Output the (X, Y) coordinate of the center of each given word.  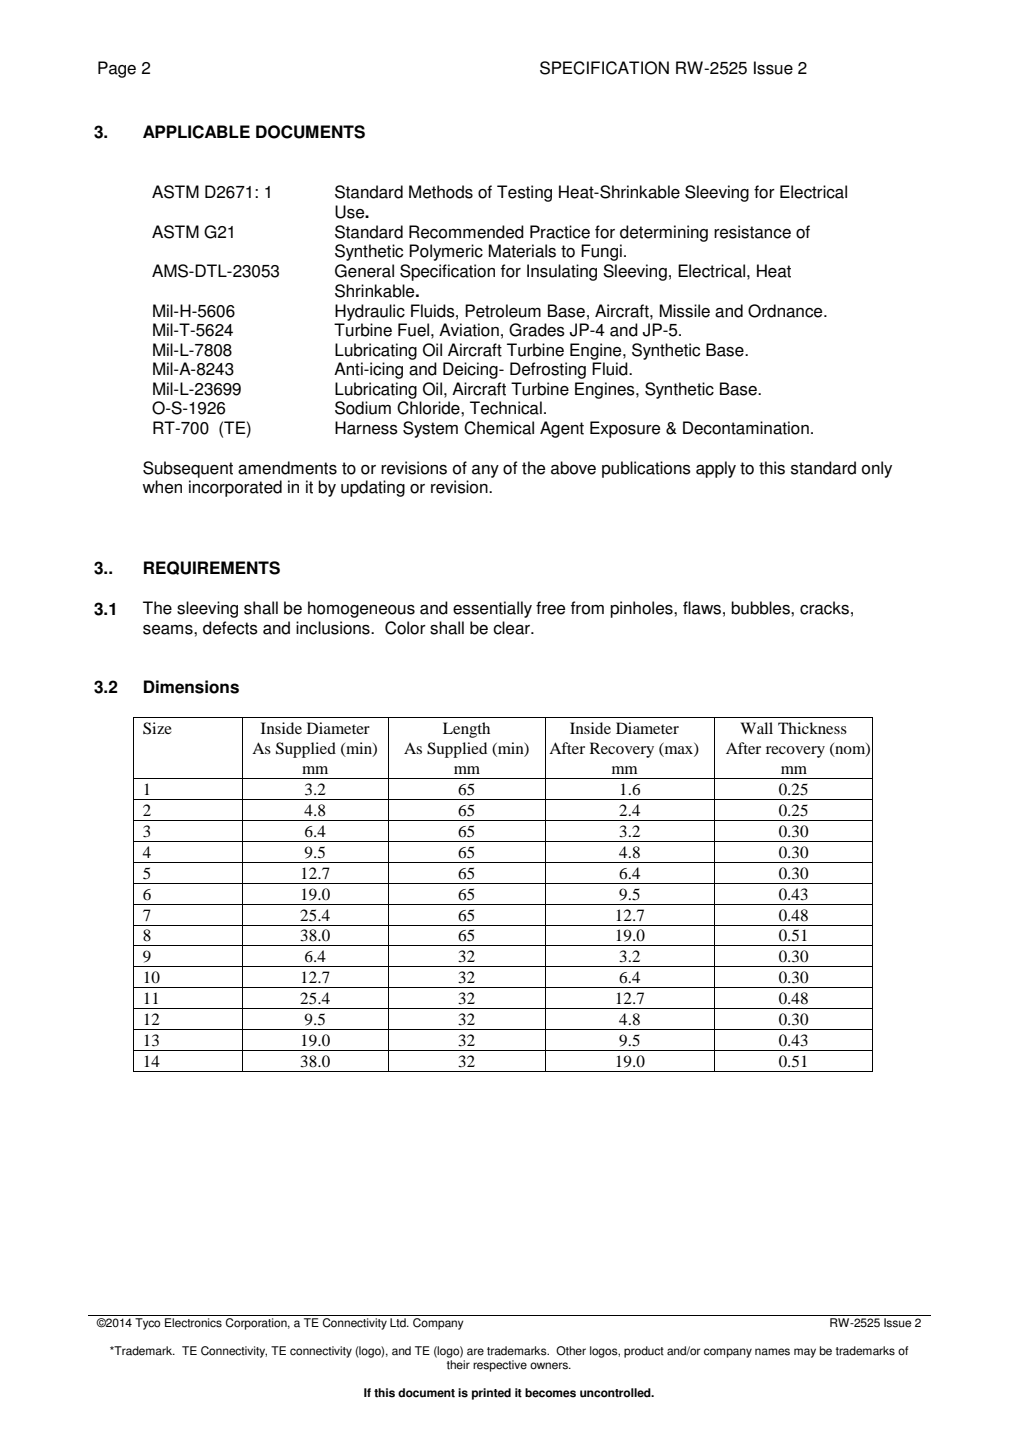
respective (500, 1366)
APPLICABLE (196, 132)
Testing (524, 193)
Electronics (193, 1323)
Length (466, 730)
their (458, 1365)
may (805, 1353)
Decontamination (746, 428)
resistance (752, 232)
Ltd (399, 1323)
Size (157, 728)
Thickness (812, 728)
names (772, 1352)
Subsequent (188, 469)
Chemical (499, 428)
